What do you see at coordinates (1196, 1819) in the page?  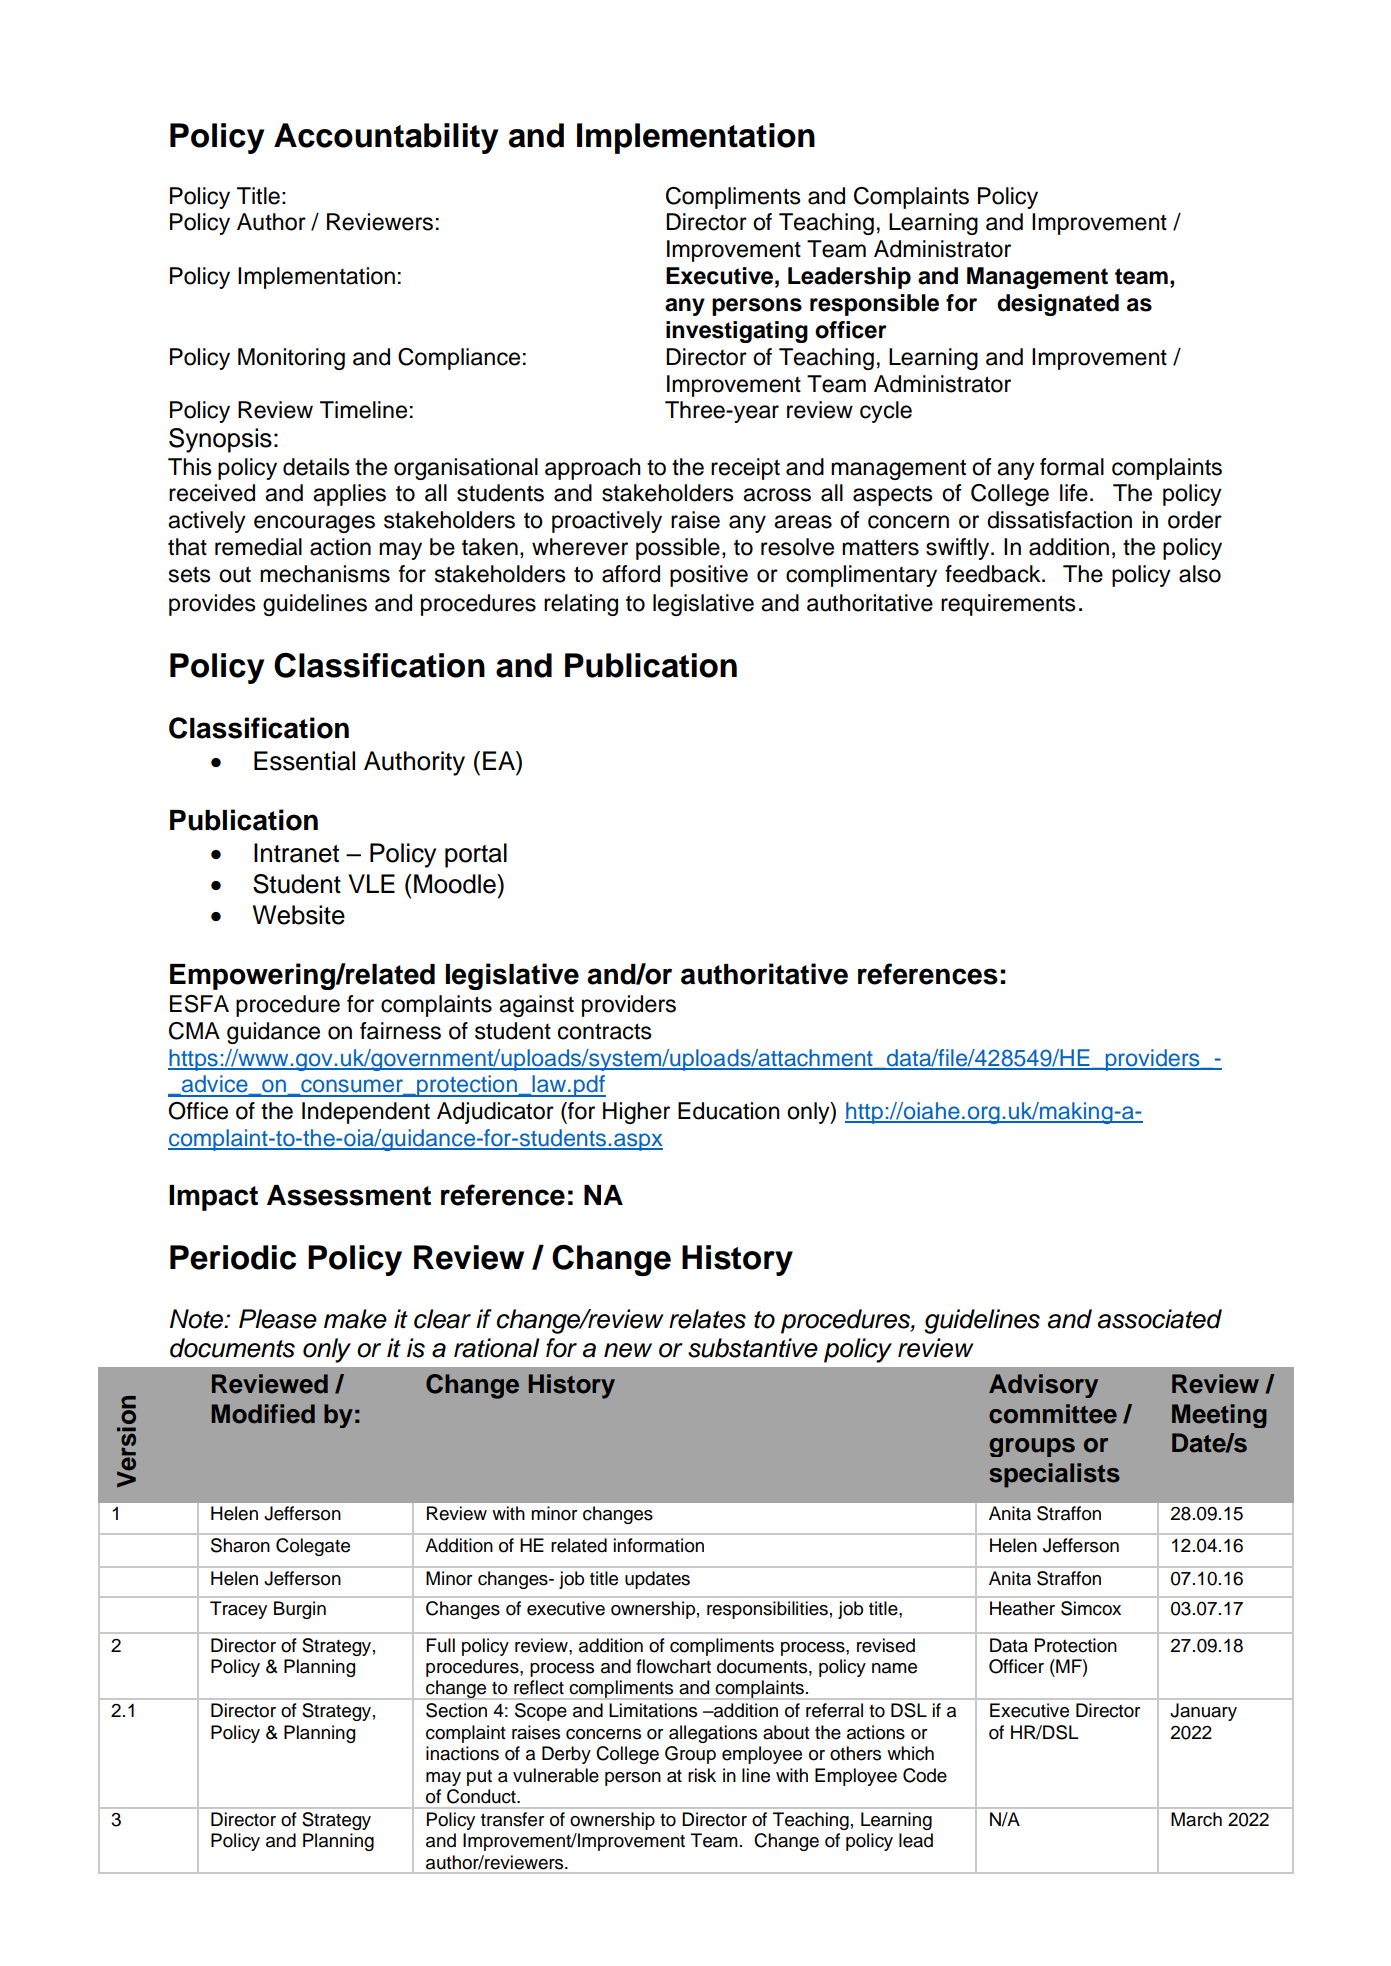 I see `March` at bounding box center [1196, 1819].
